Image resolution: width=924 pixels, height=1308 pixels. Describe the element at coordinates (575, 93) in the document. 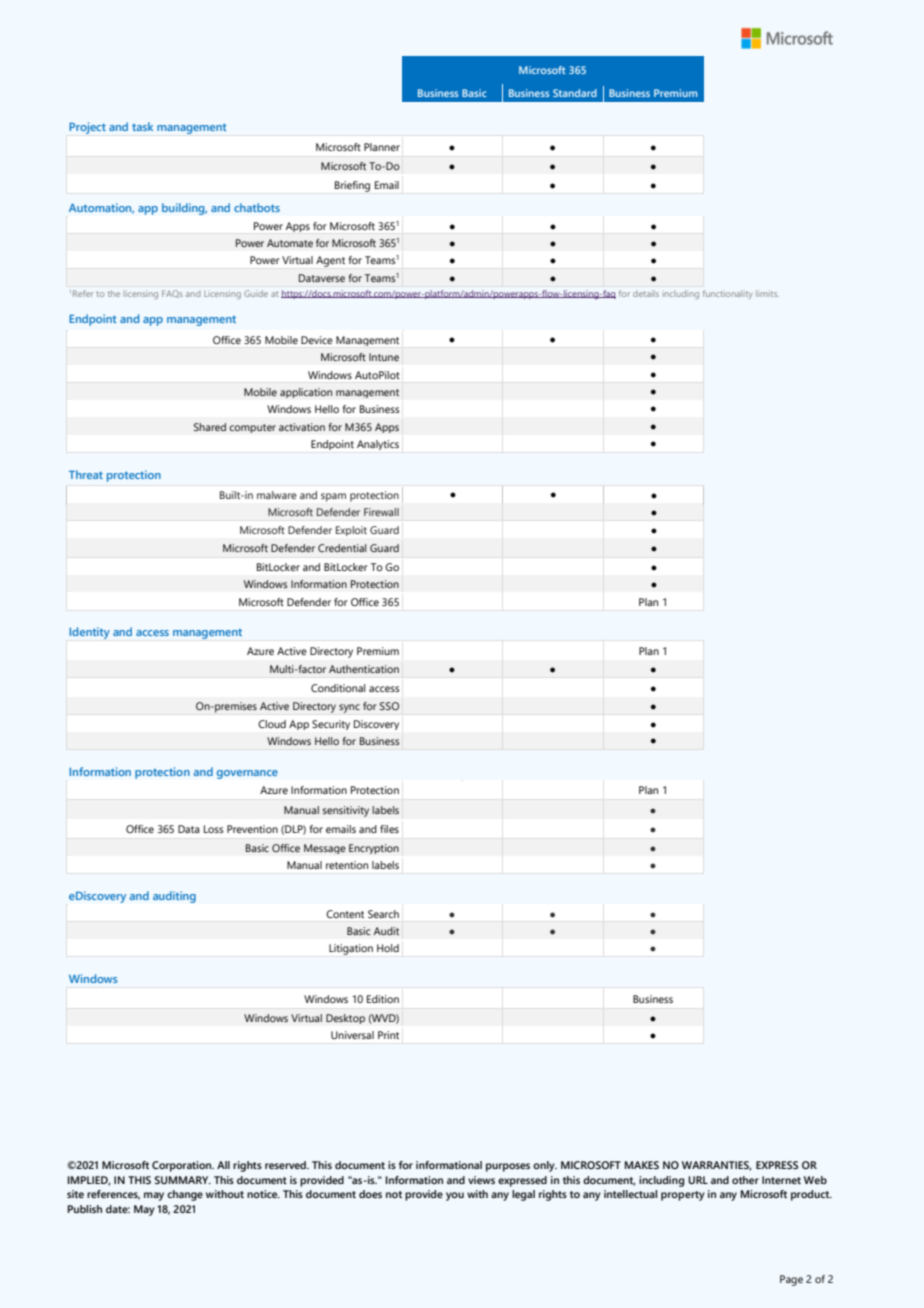

I see `Standard` at that location.
